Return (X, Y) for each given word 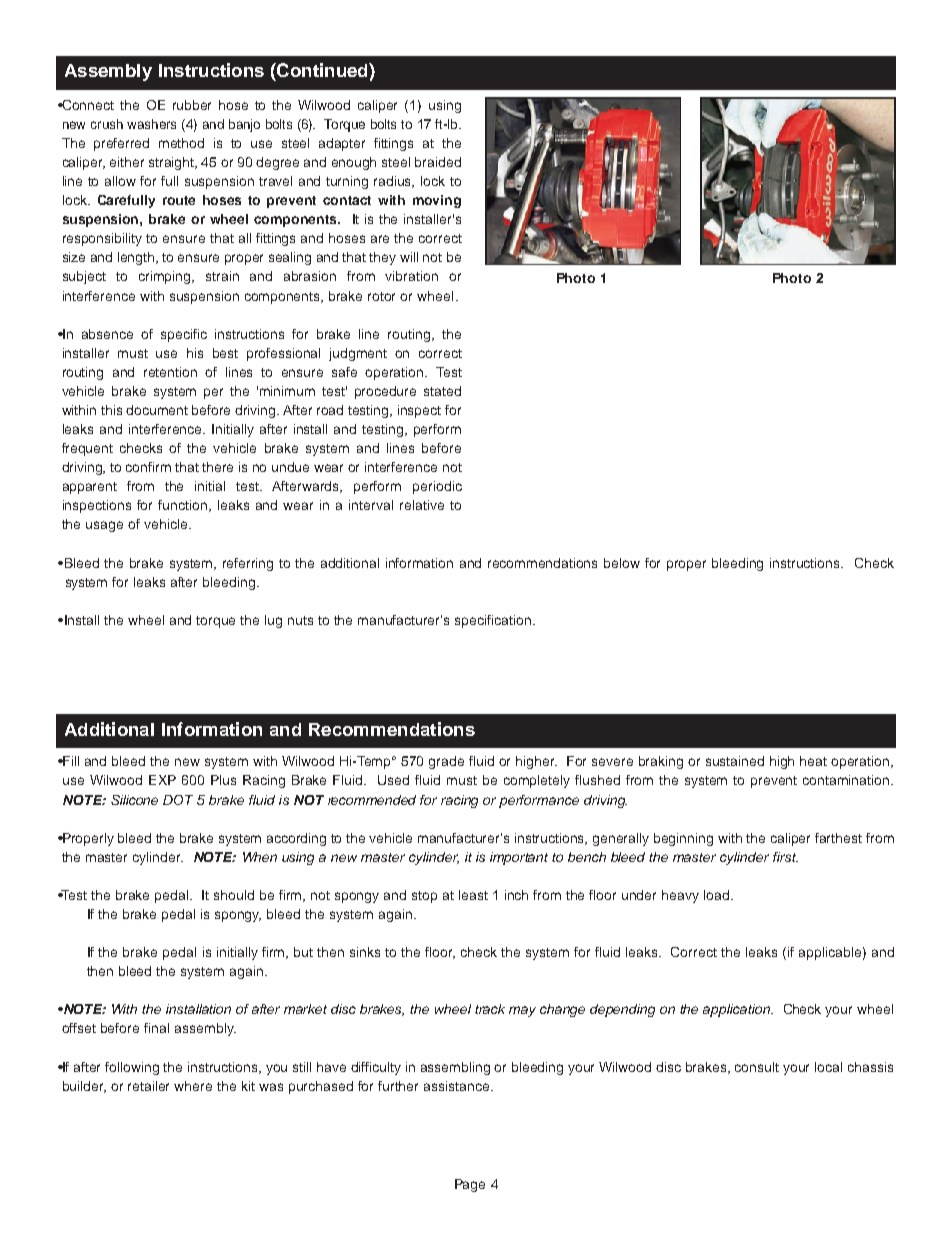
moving (437, 201)
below (622, 563)
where (193, 1086)
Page (470, 1185)
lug (273, 621)
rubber (192, 105)
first (785, 857)
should (234, 895)
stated (442, 391)
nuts (300, 620)
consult (757, 1067)
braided (438, 162)
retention (170, 372)
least (473, 895)
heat (813, 761)
